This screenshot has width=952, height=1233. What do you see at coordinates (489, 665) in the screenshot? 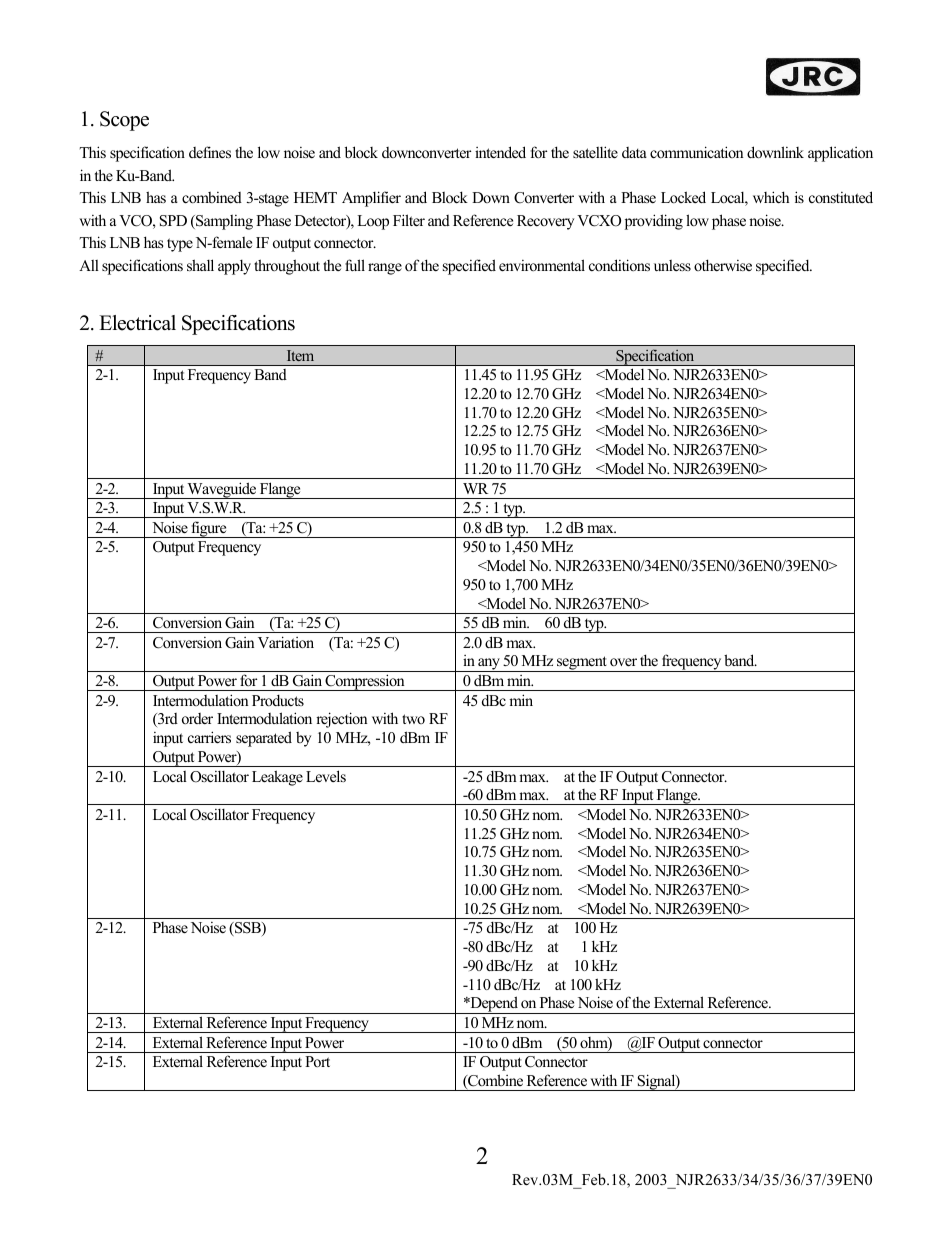
I see `any` at bounding box center [489, 665].
